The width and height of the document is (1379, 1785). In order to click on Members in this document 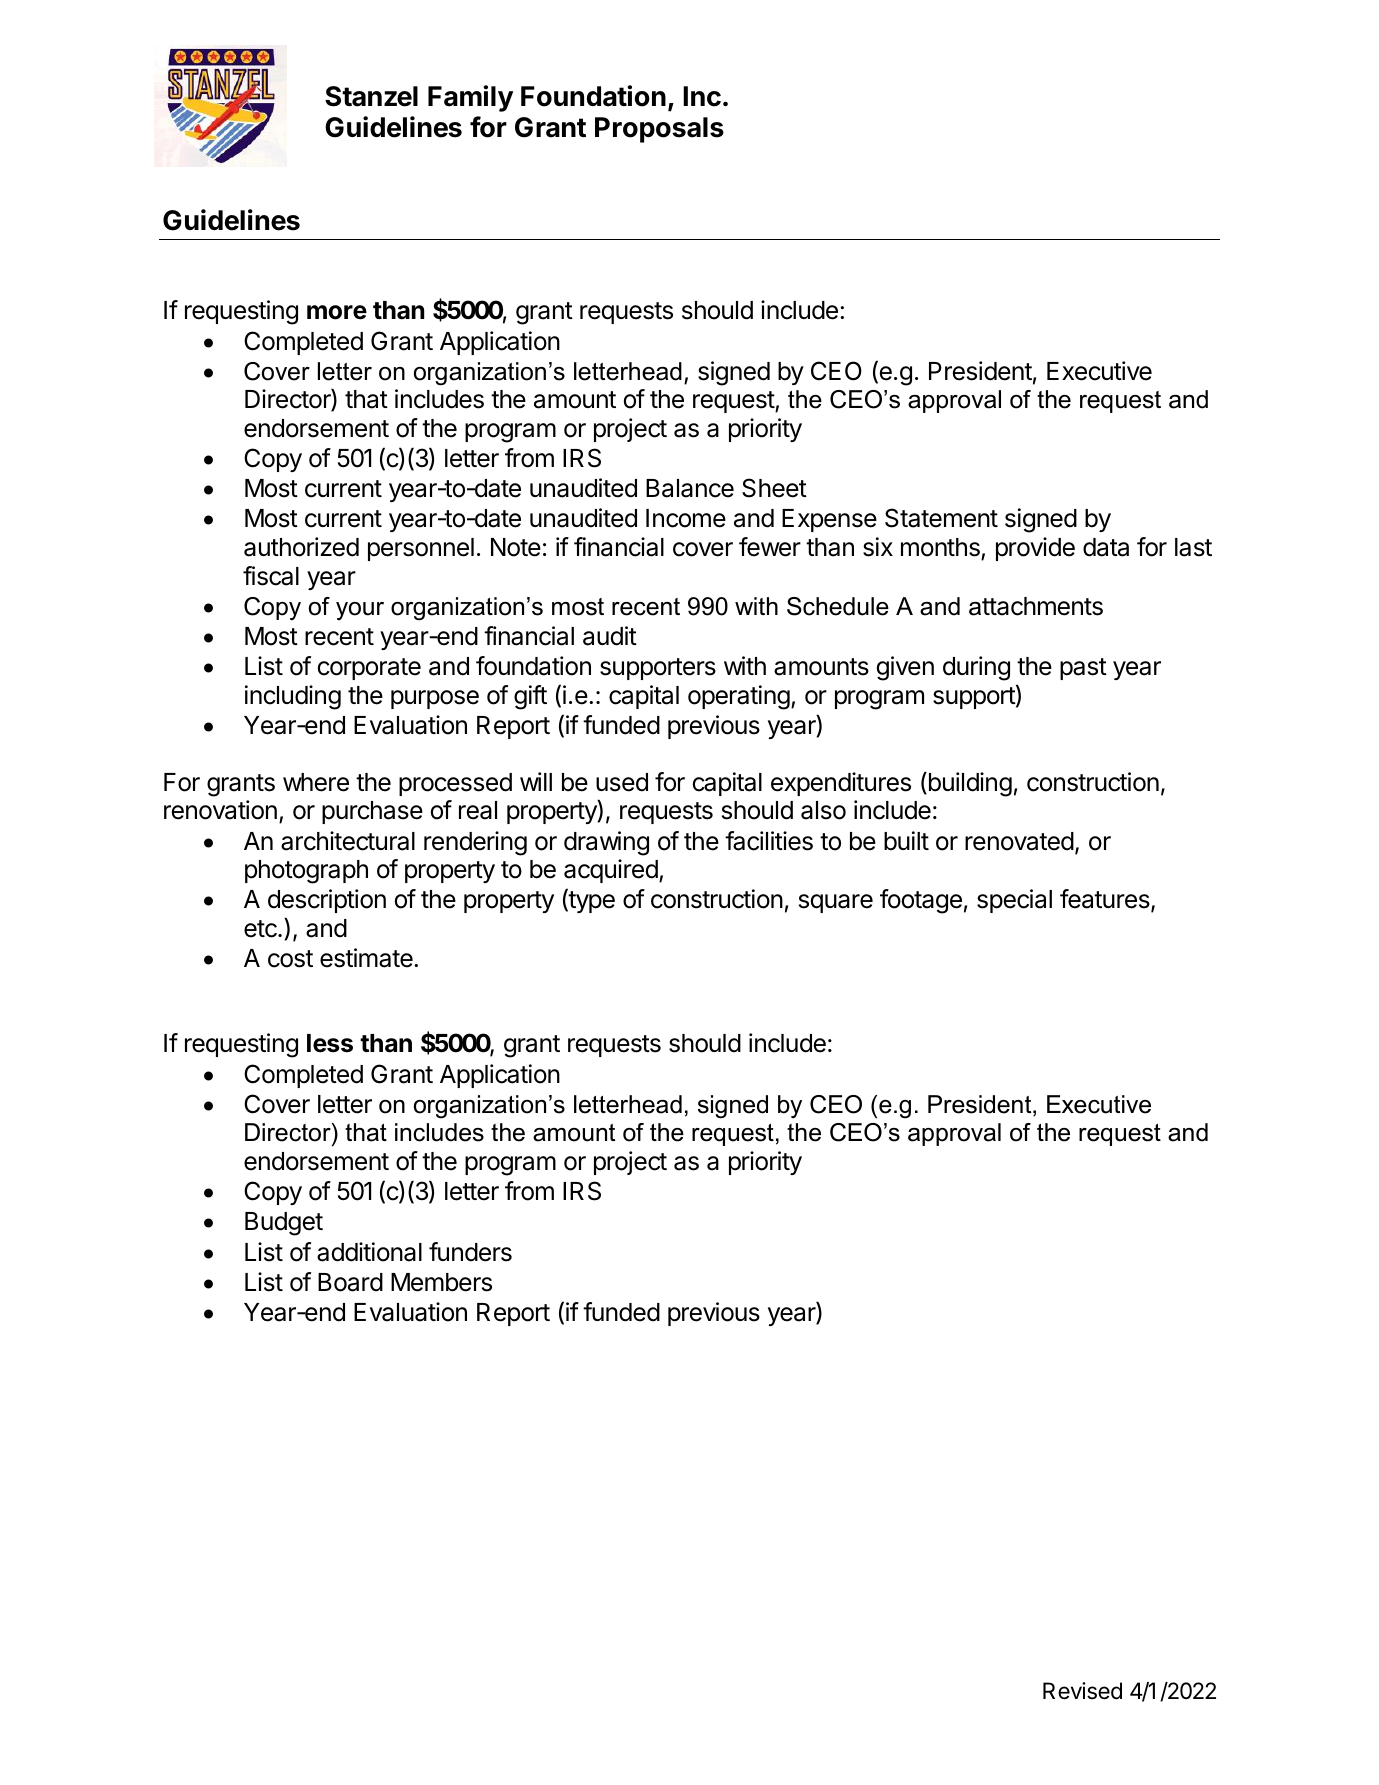, I will do `click(441, 1282)`.
